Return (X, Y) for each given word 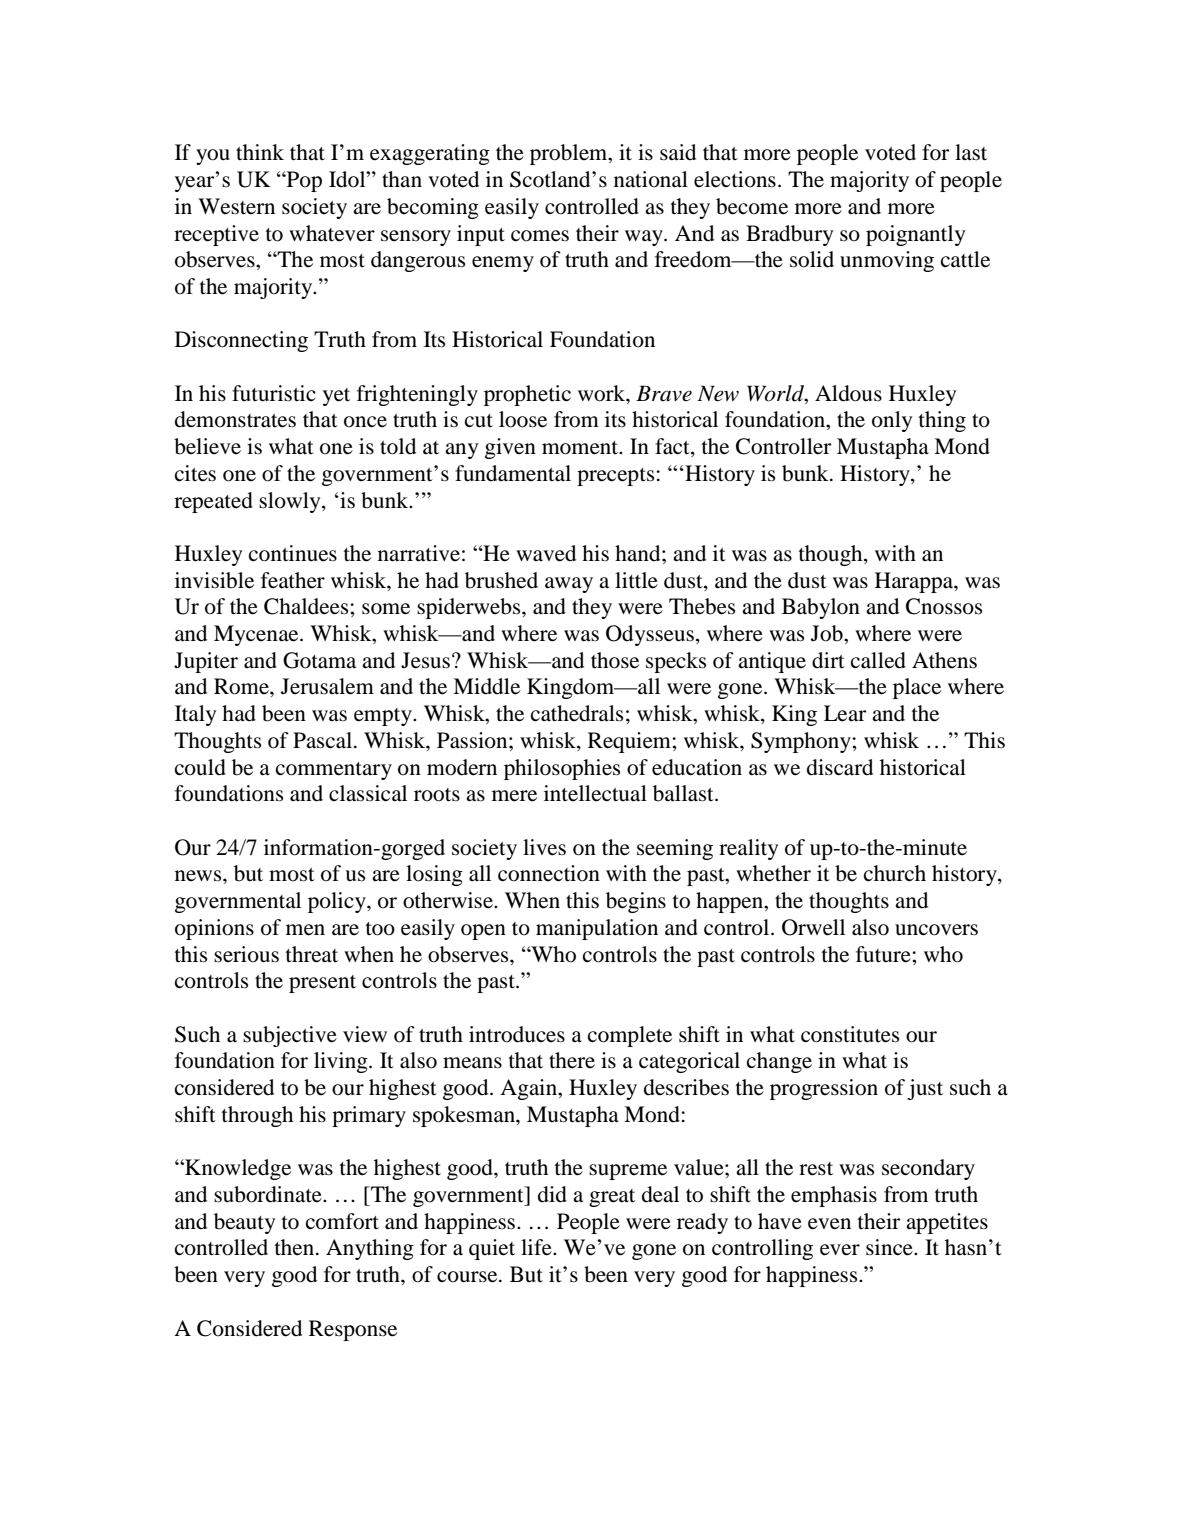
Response (353, 1330)
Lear (845, 713)
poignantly (915, 235)
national (651, 179)
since (890, 1247)
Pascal (322, 740)
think (260, 152)
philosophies (562, 769)
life (537, 1247)
